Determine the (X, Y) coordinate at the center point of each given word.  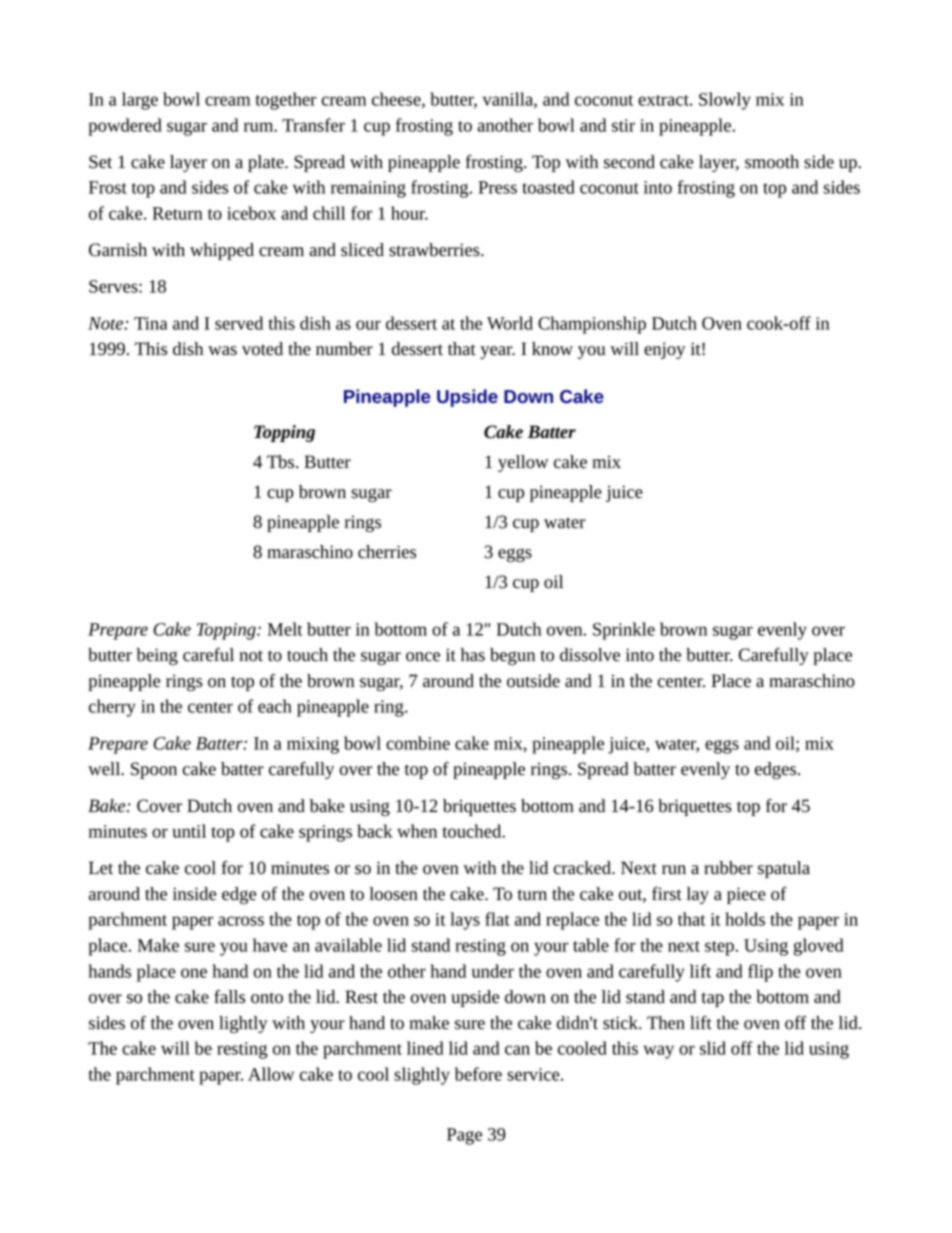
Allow (271, 1074)
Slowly (725, 101)
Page (464, 1136)
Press (497, 187)
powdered (125, 127)
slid (713, 1048)
